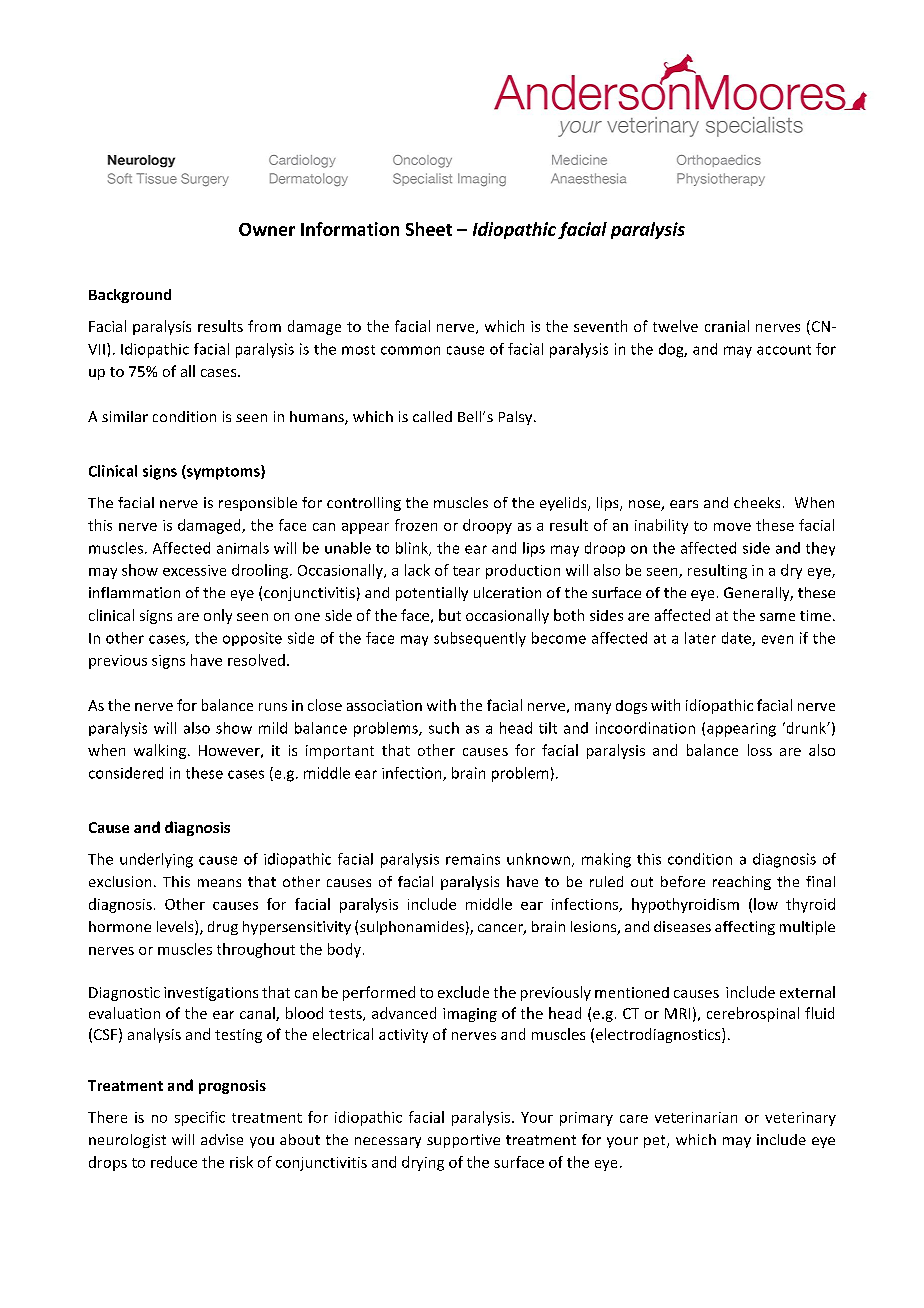 The height and width of the image is (1308, 924). What do you see at coordinates (727, 326) in the image?
I see `cranial` at bounding box center [727, 326].
